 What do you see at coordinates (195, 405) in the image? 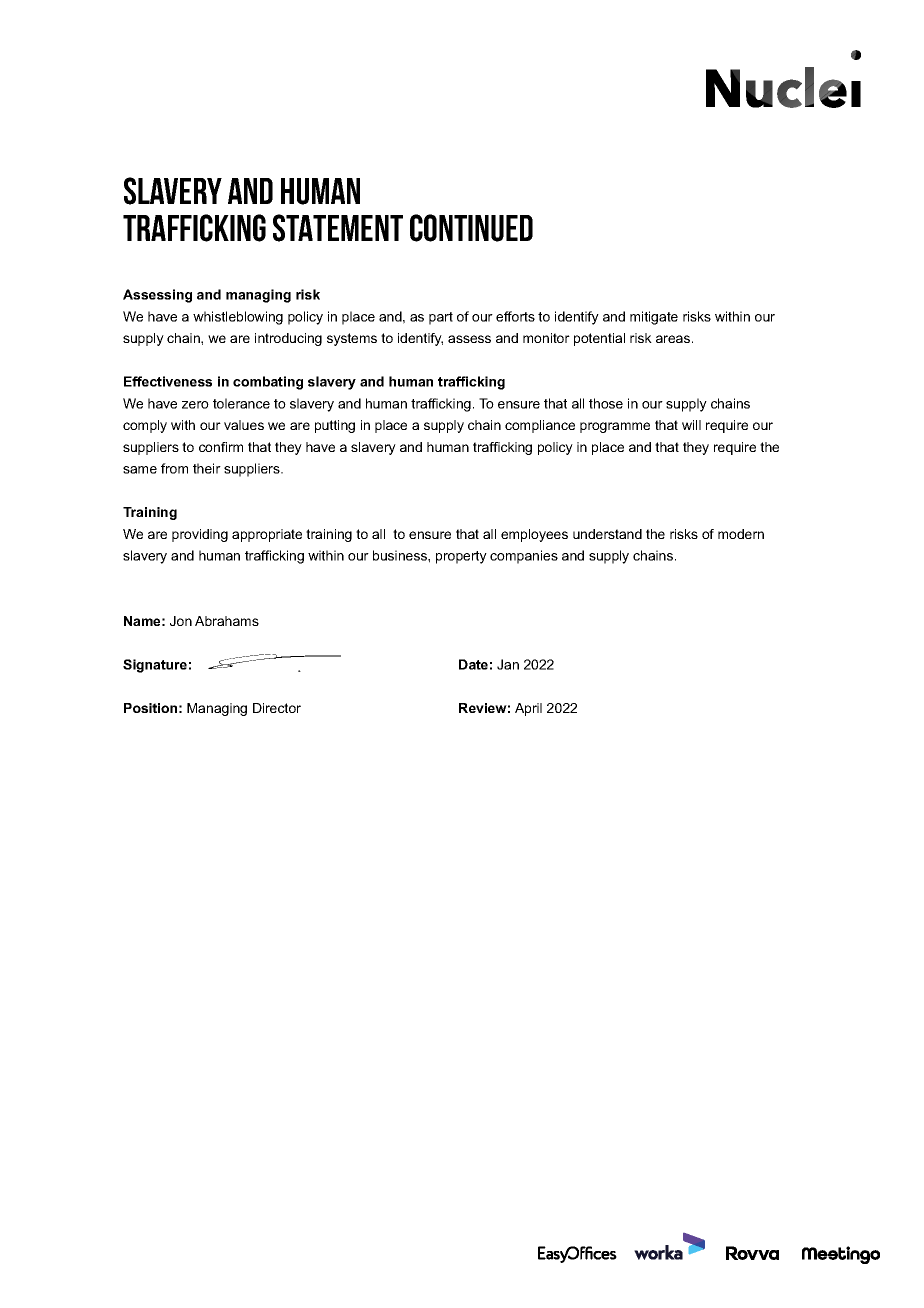
I see `zero` at bounding box center [195, 405].
